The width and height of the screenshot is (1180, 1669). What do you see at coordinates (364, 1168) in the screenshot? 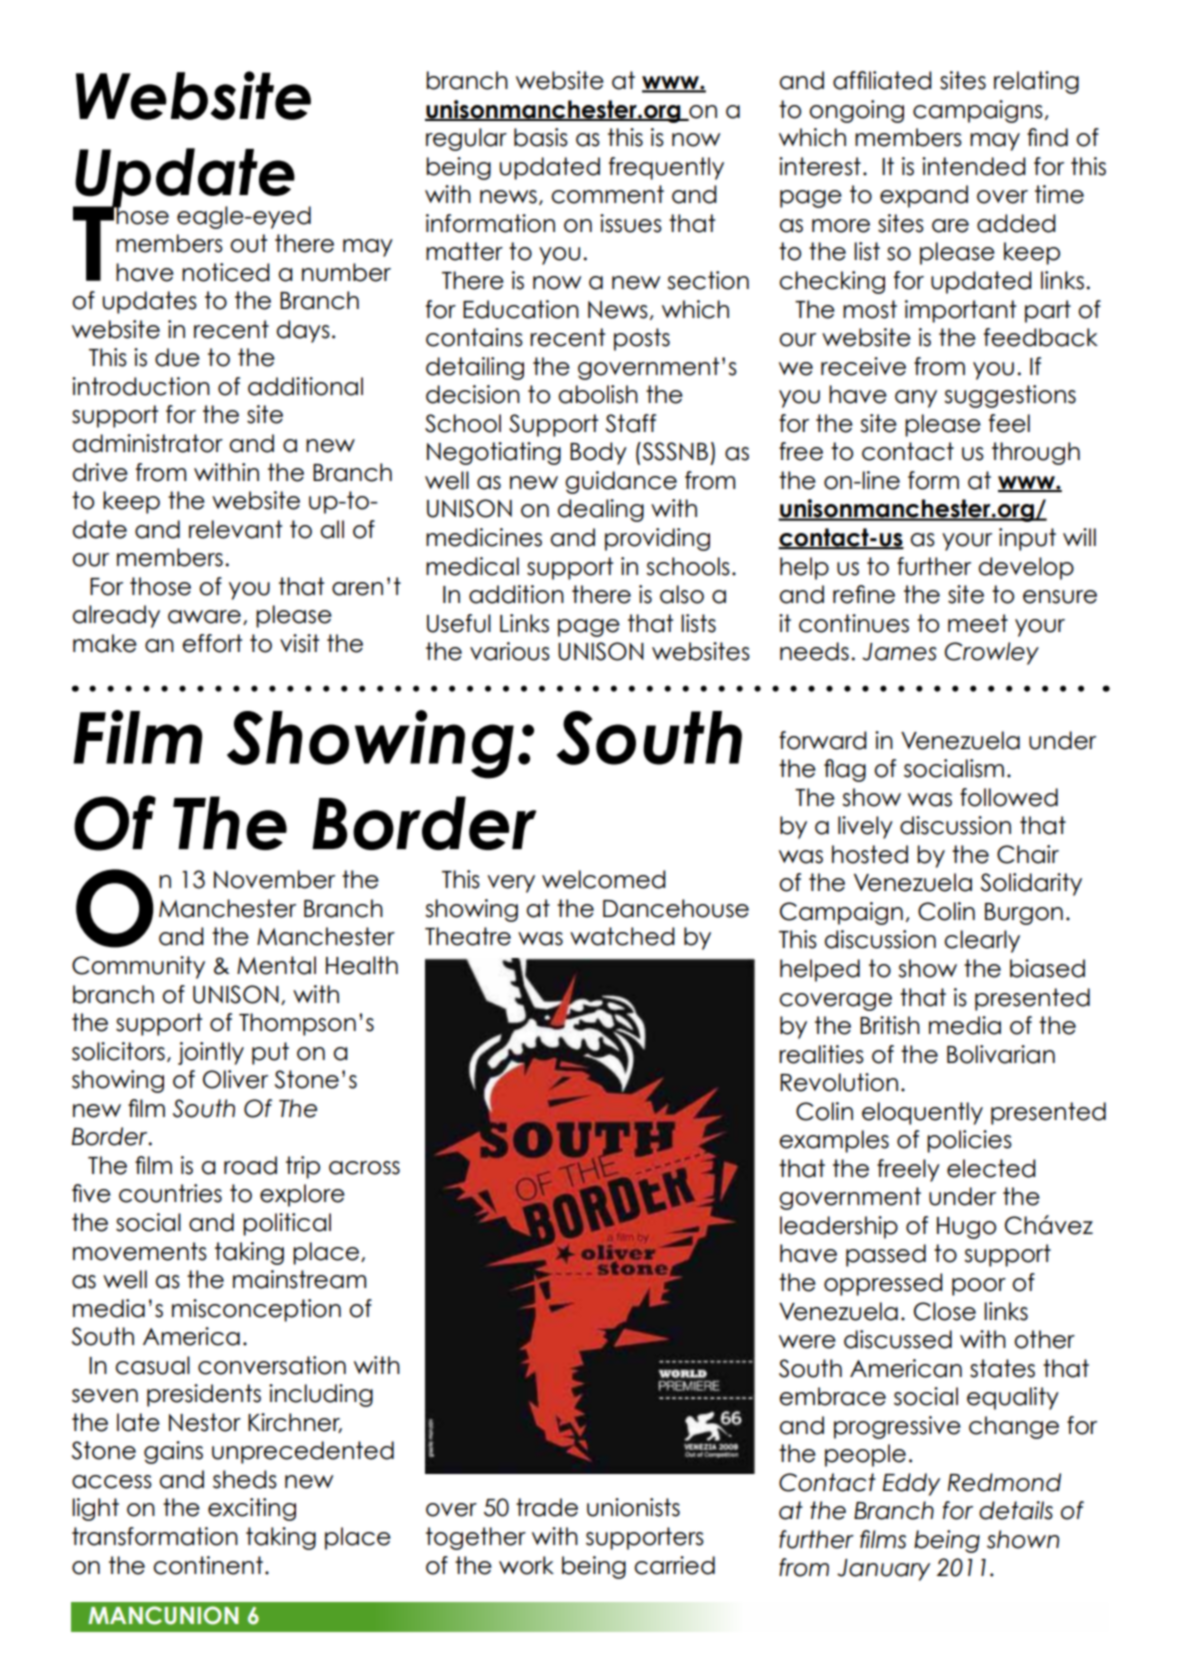
I see `across` at bounding box center [364, 1168].
